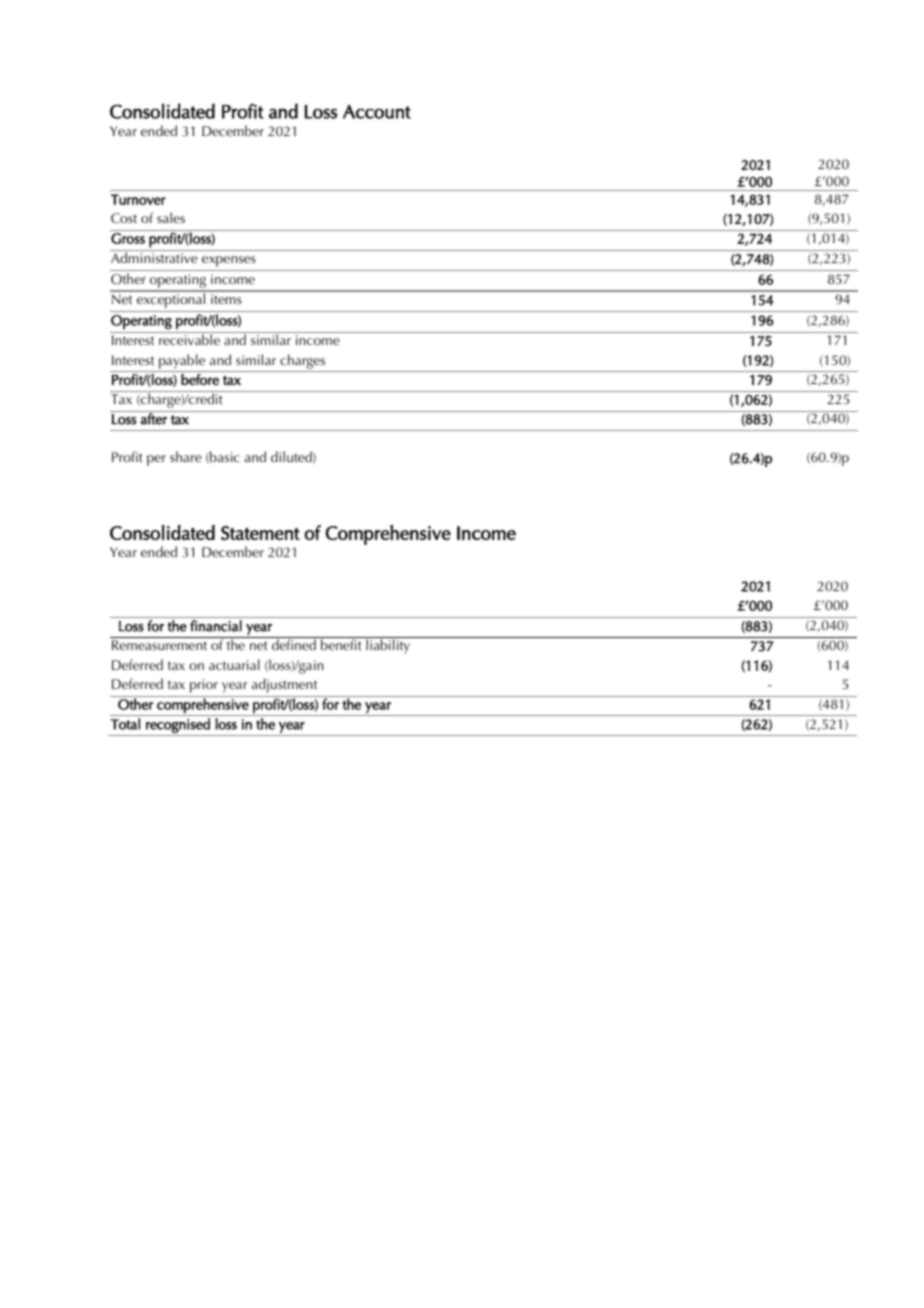 The height and width of the screenshot is (1308, 924). What do you see at coordinates (138, 199) in the screenshot?
I see `Turnover` at bounding box center [138, 199].
